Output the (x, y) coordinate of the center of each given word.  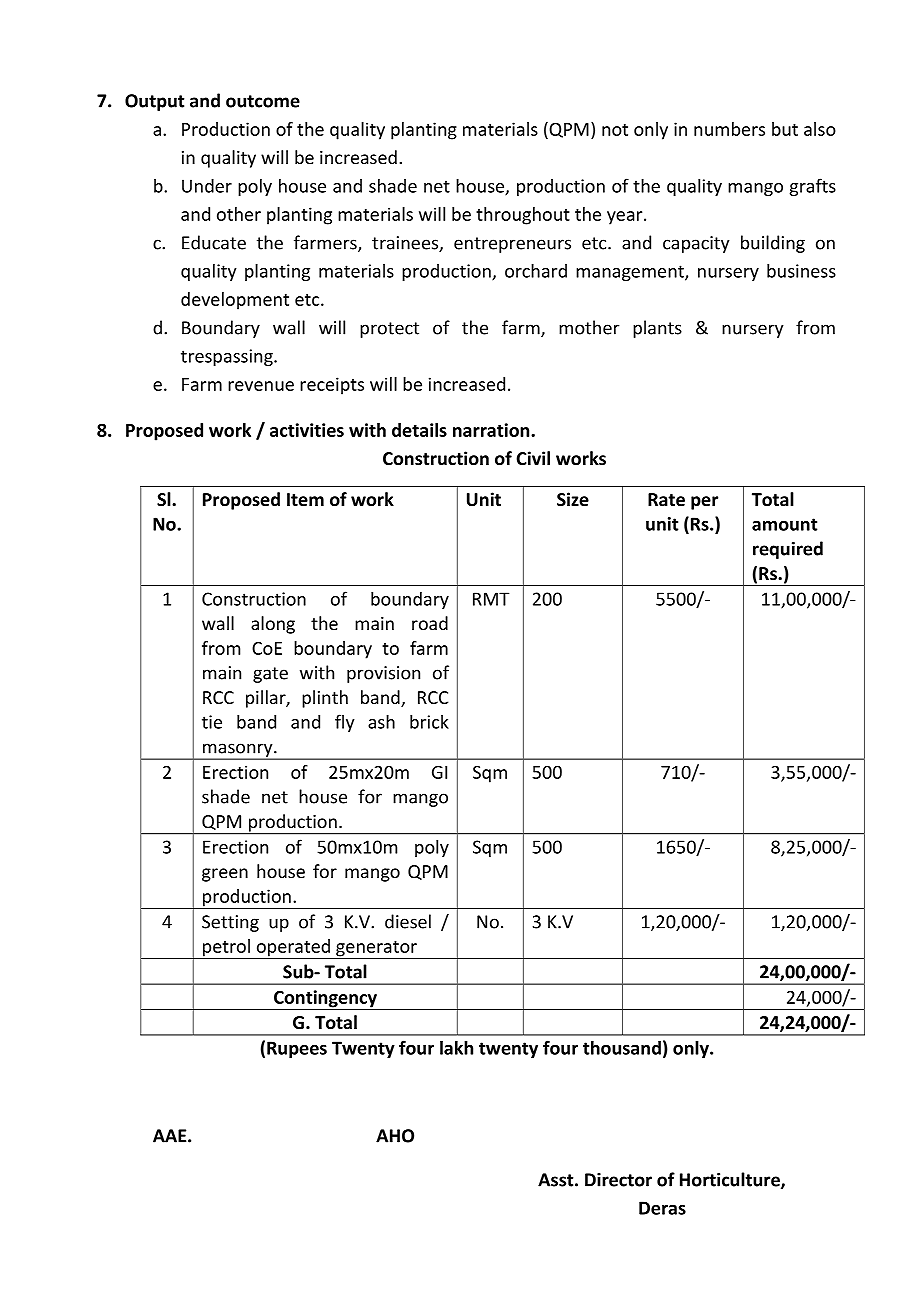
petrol (226, 949)
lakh (456, 1047)
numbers (729, 129)
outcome (263, 101)
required (788, 550)
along (273, 625)
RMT (491, 599)
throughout (523, 216)
